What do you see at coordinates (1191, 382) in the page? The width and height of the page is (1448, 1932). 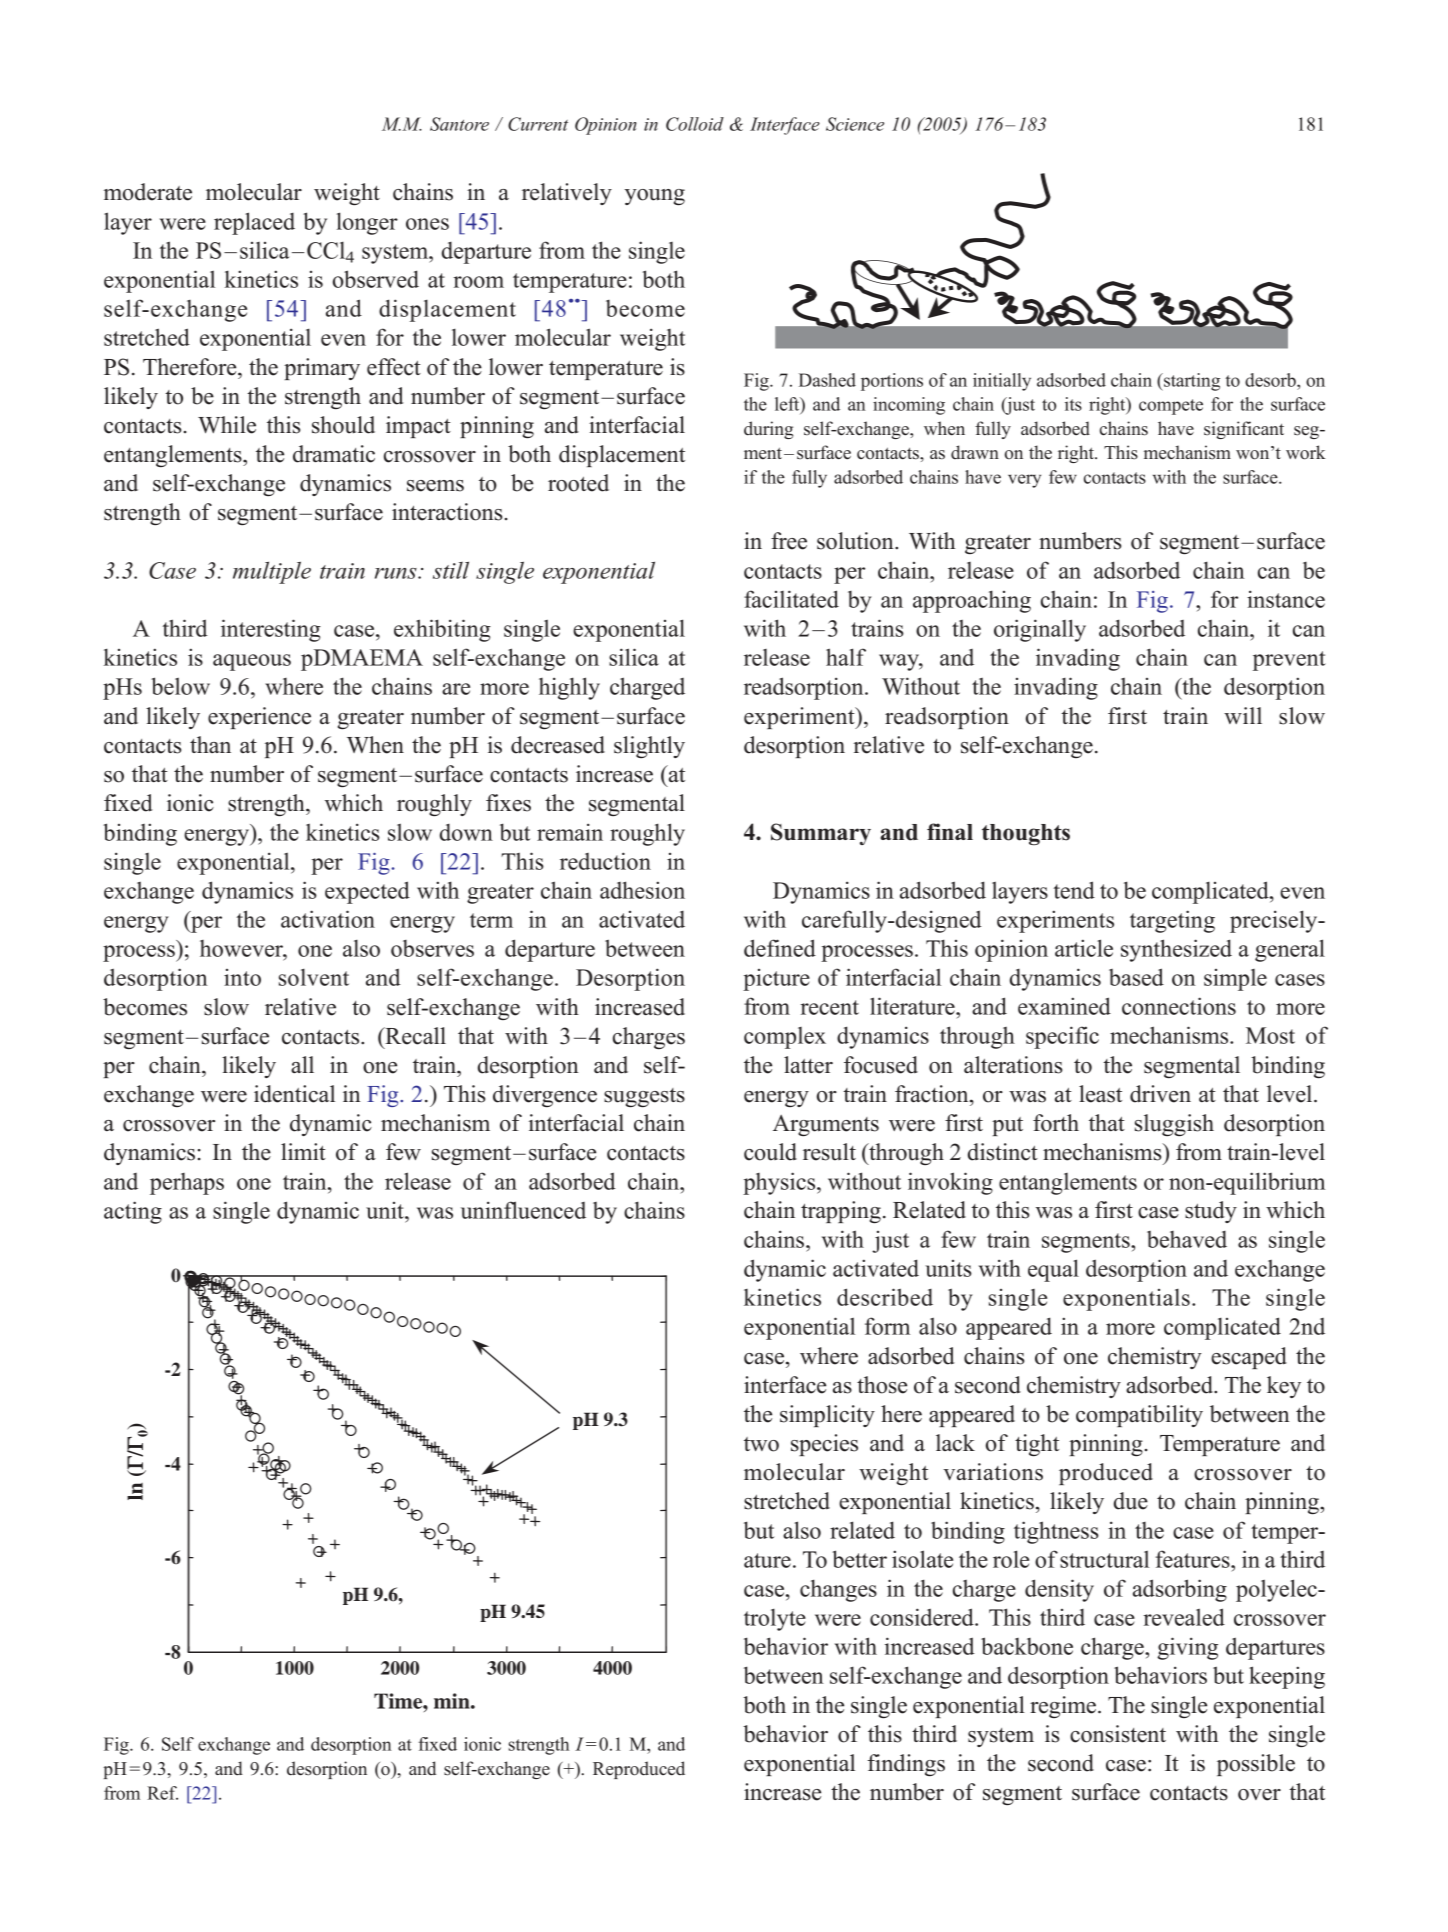 I see `starting` at bounding box center [1191, 382].
